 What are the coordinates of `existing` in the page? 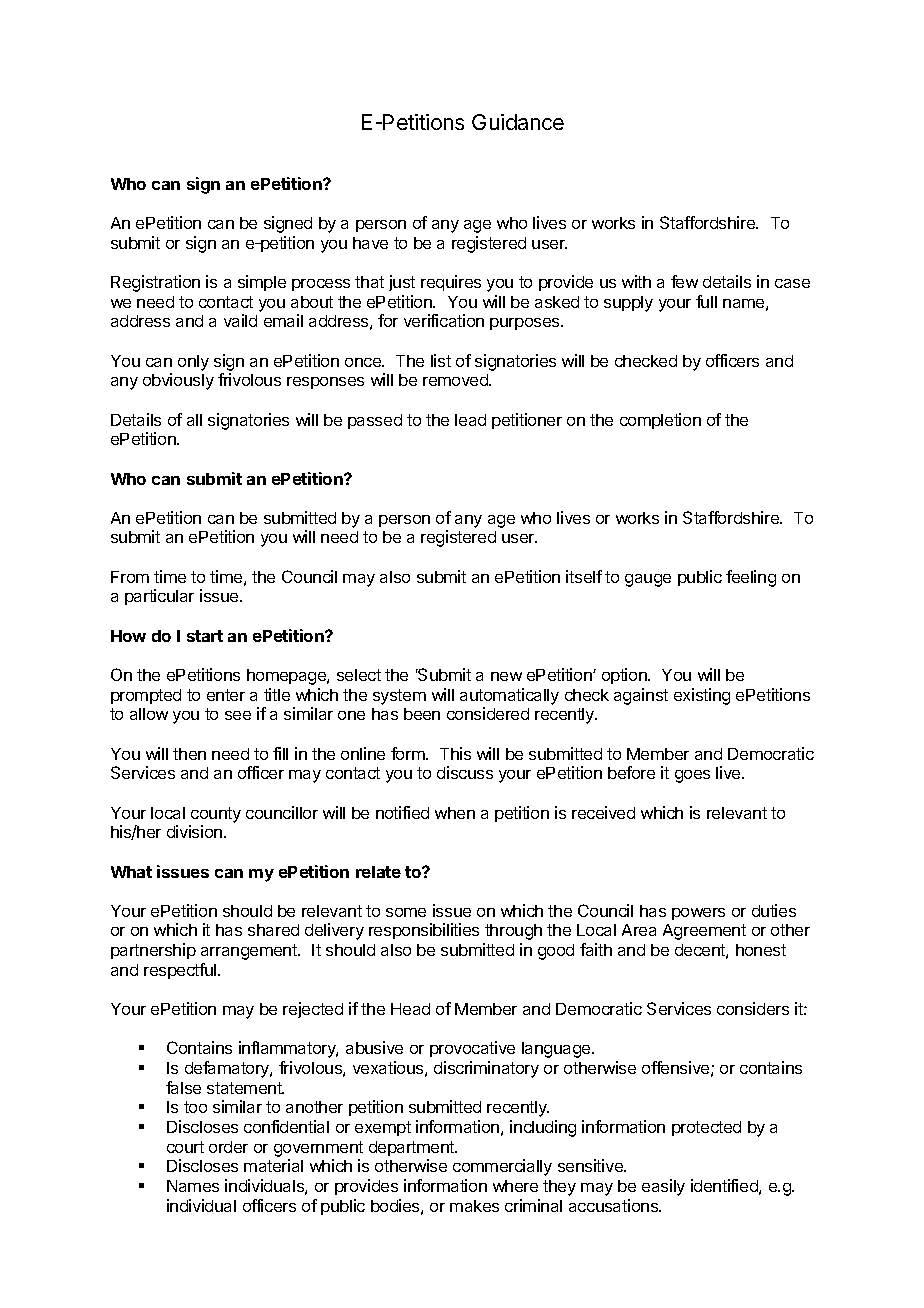 It's located at (702, 696).
